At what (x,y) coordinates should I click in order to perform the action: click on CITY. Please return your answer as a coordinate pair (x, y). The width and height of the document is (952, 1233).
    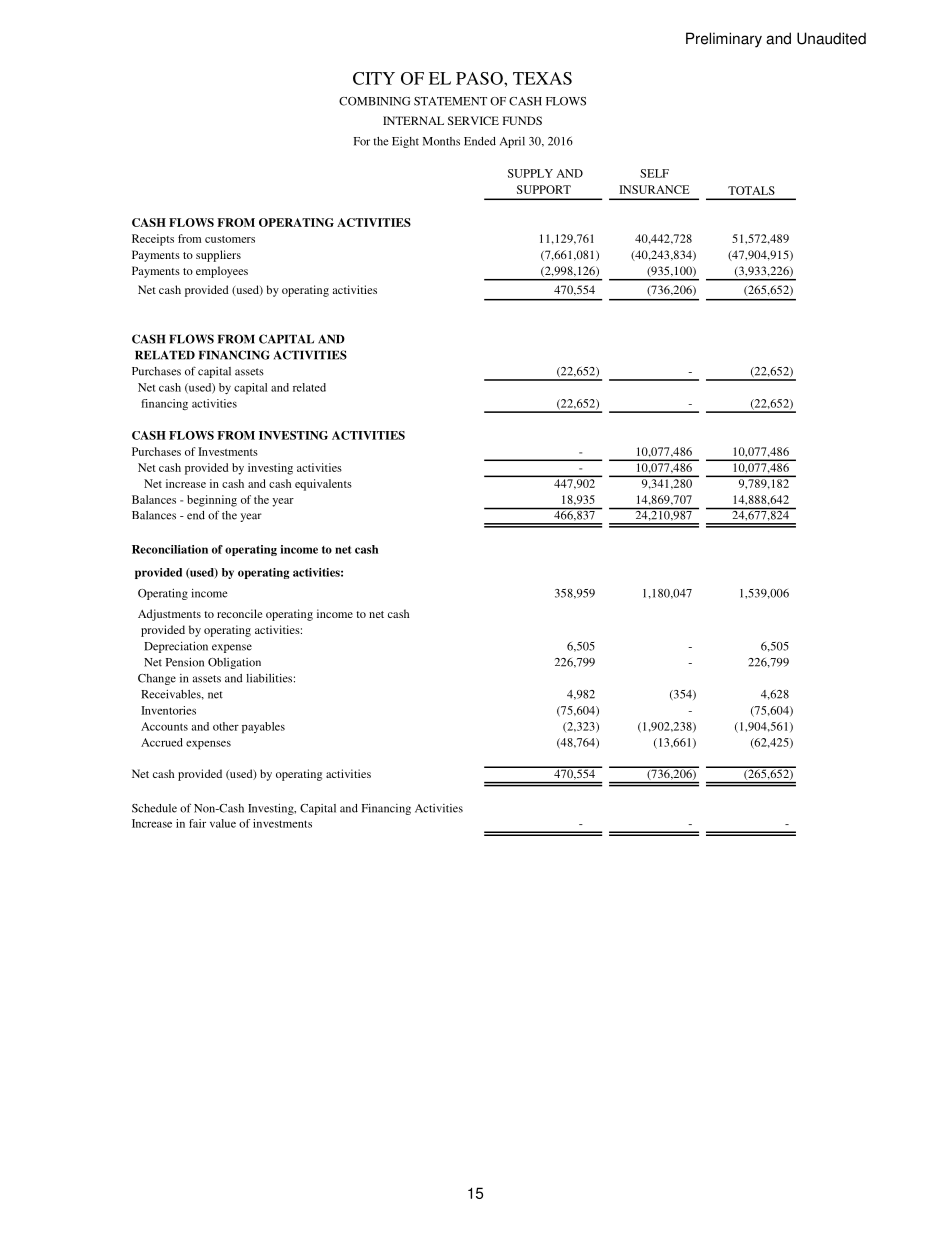
    Looking at the image, I should click on (374, 78).
